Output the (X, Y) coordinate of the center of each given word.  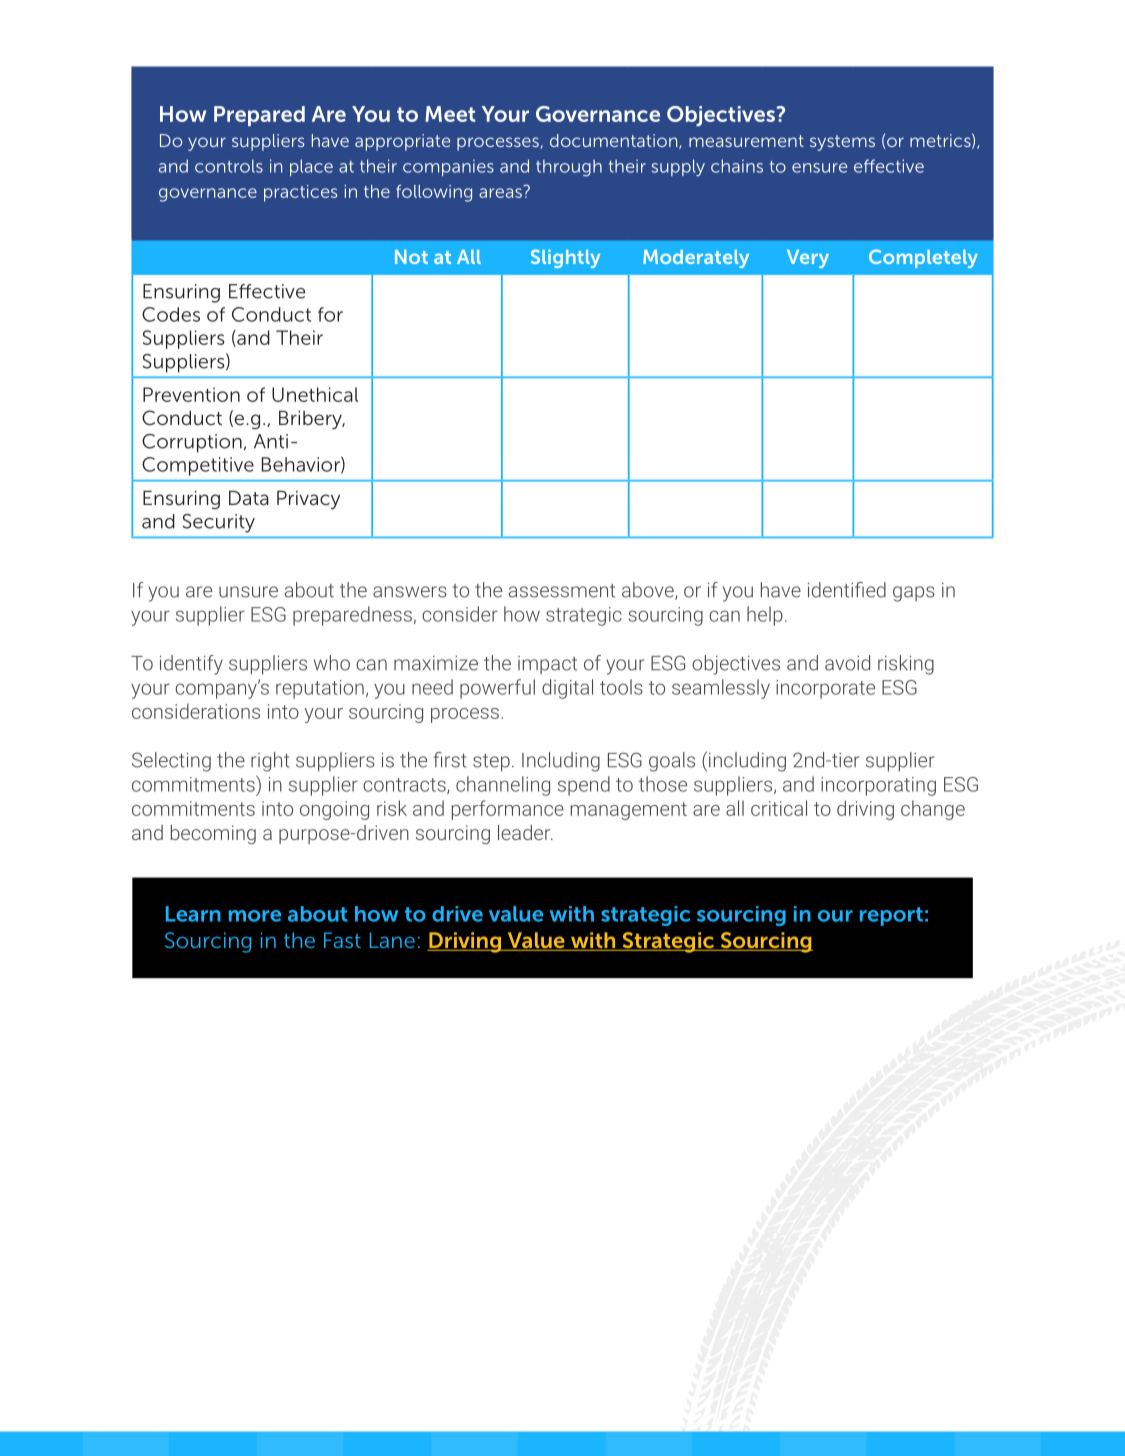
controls (229, 166)
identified (847, 590)
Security (218, 523)
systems (842, 143)
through (569, 168)
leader (525, 832)
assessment (562, 591)
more (255, 916)
